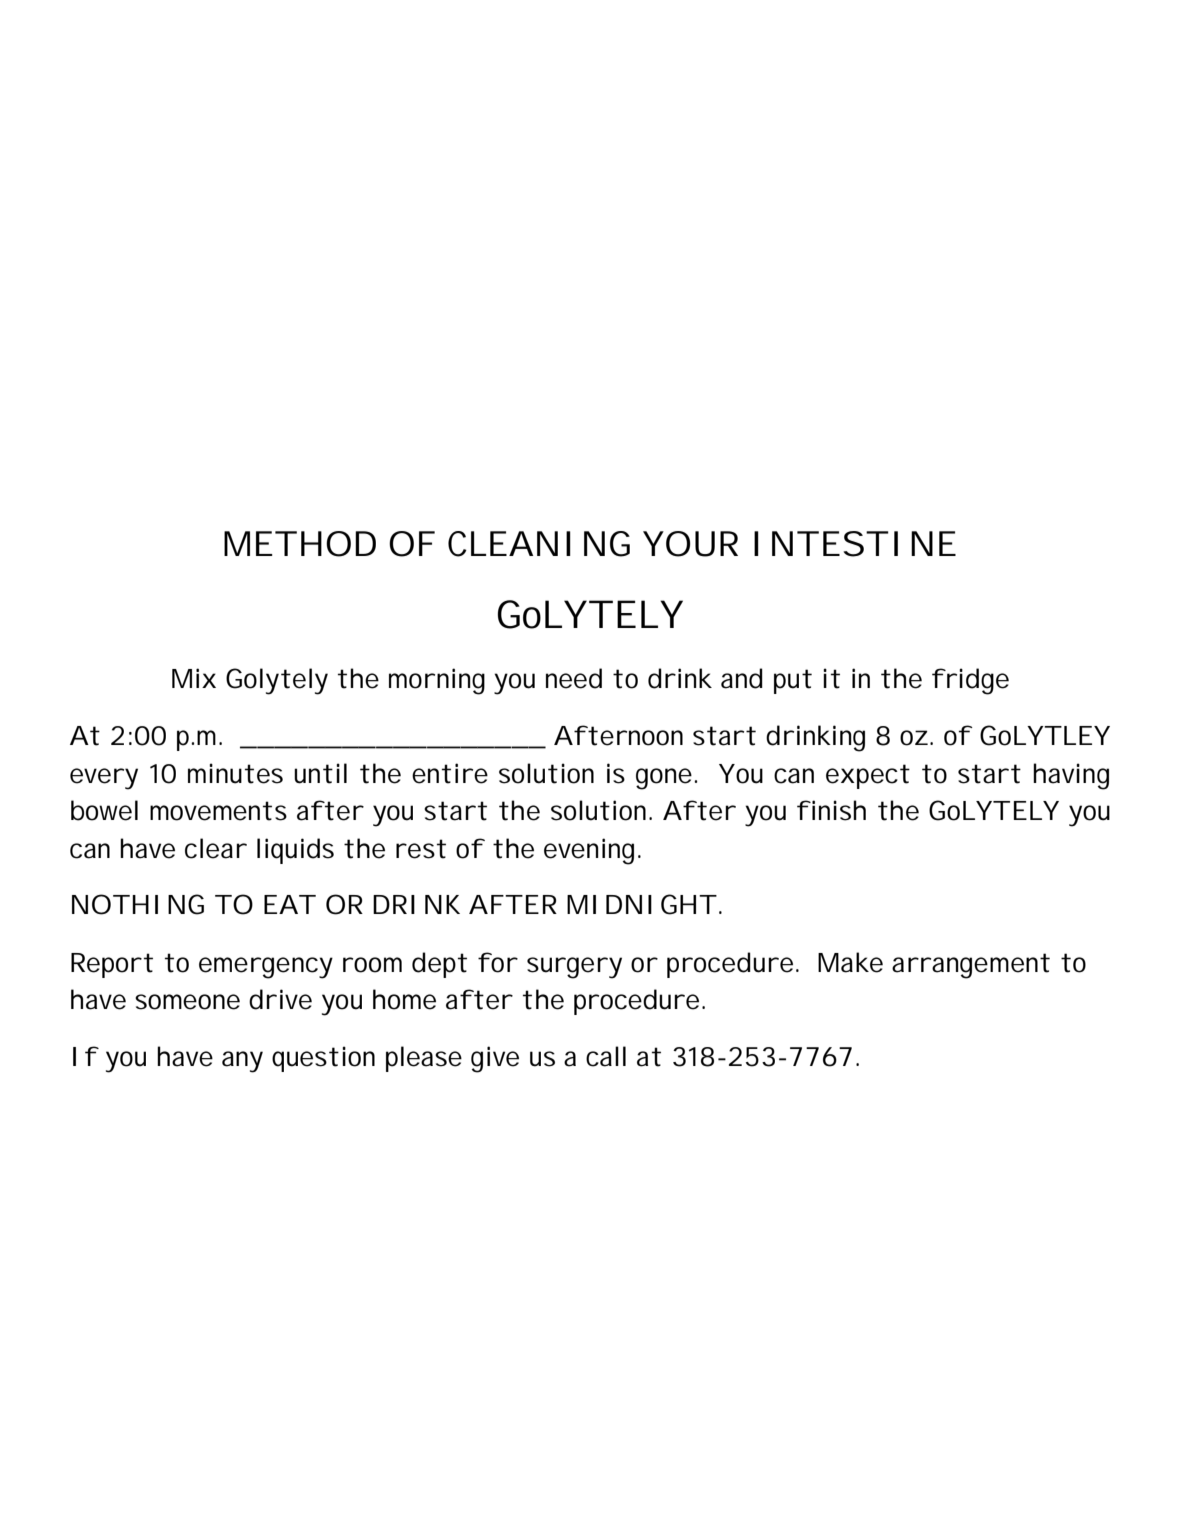 The width and height of the screenshot is (1181, 1528). What do you see at coordinates (574, 678) in the screenshot?
I see `need` at bounding box center [574, 678].
